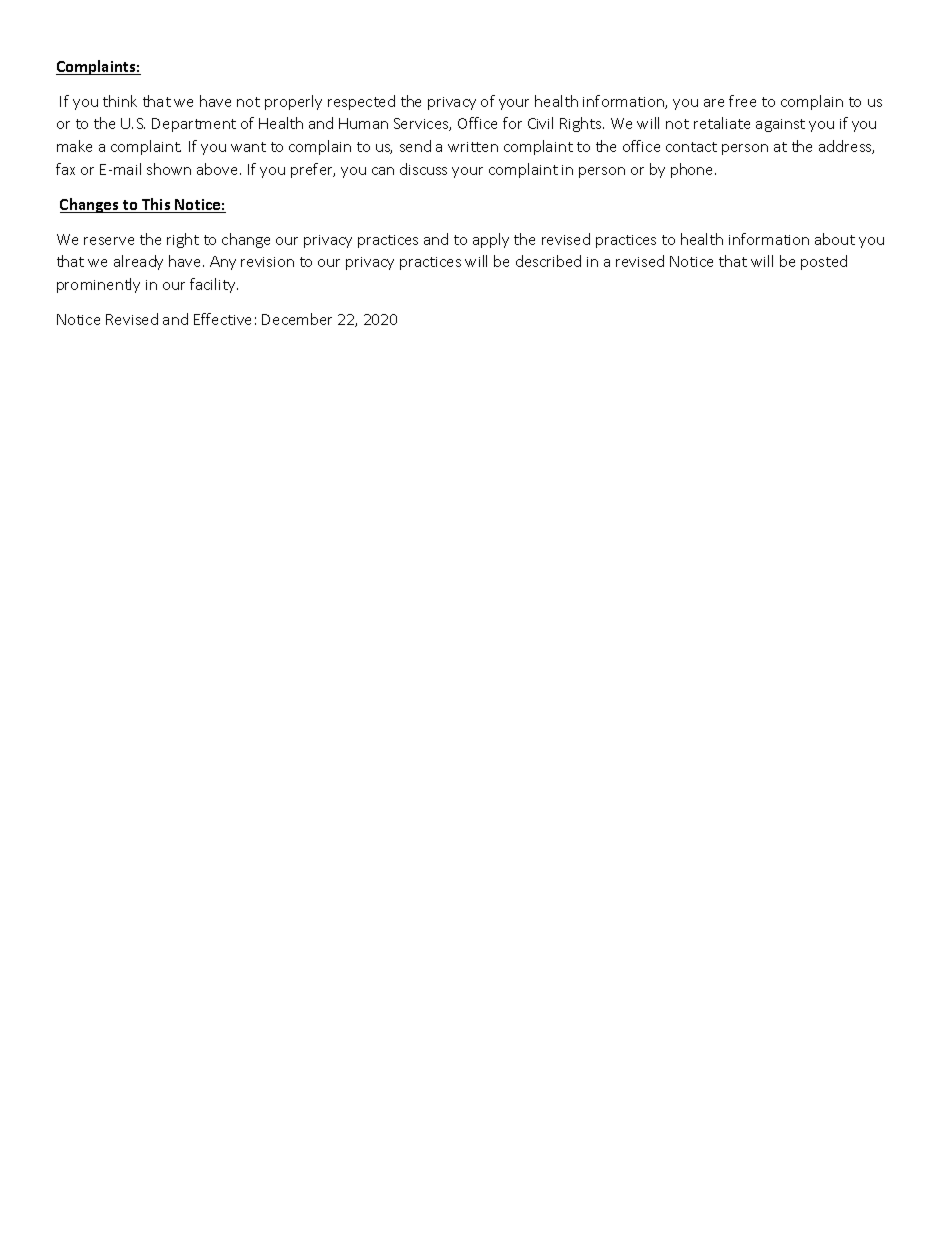 This document has width=952, height=1233. What do you see at coordinates (835, 239) in the document?
I see `about` at bounding box center [835, 239].
